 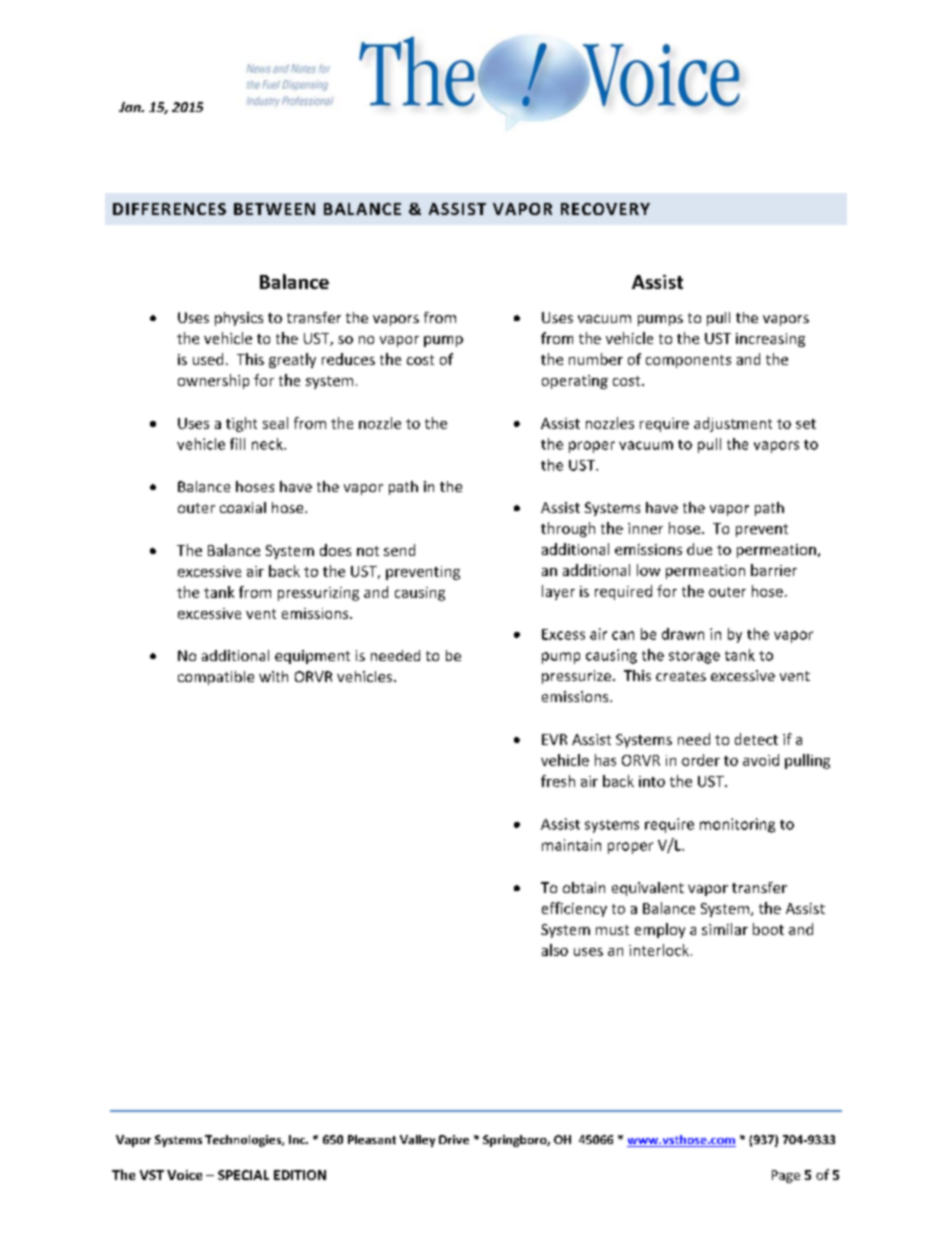 What do you see at coordinates (558, 781) in the document?
I see `fresh` at bounding box center [558, 781].
